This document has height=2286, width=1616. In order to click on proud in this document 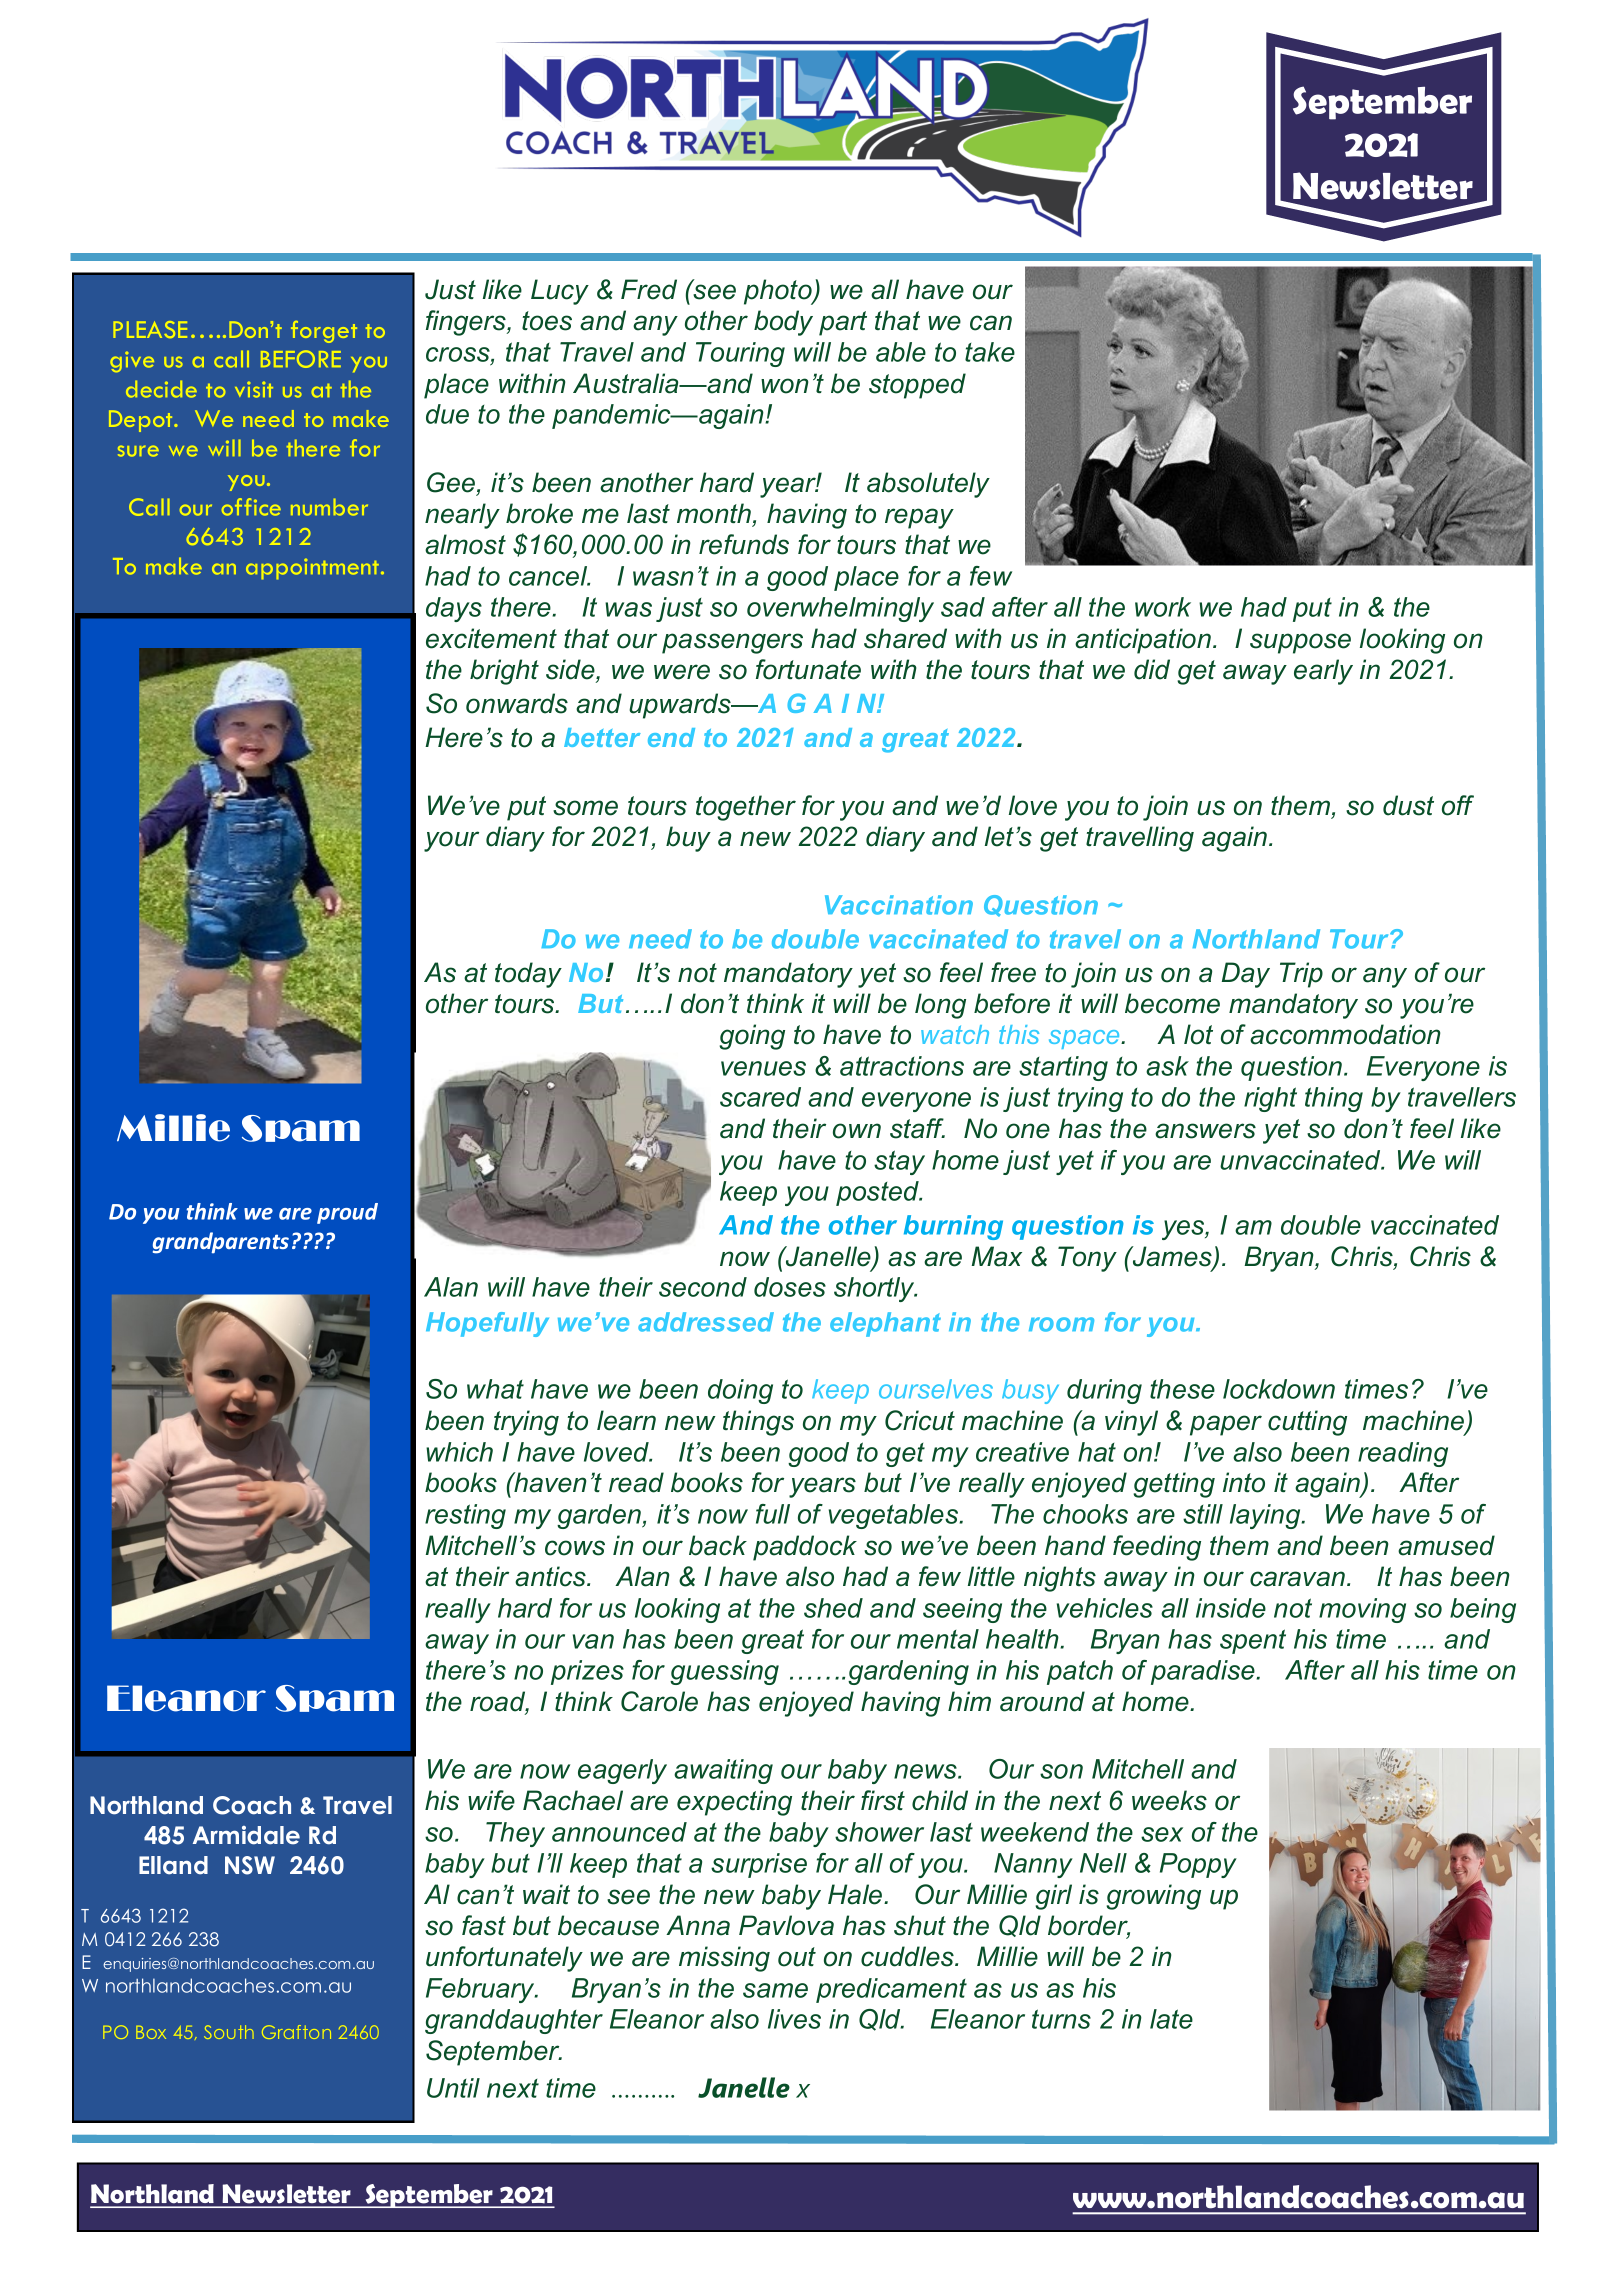, I will do `click(347, 1213)`.
